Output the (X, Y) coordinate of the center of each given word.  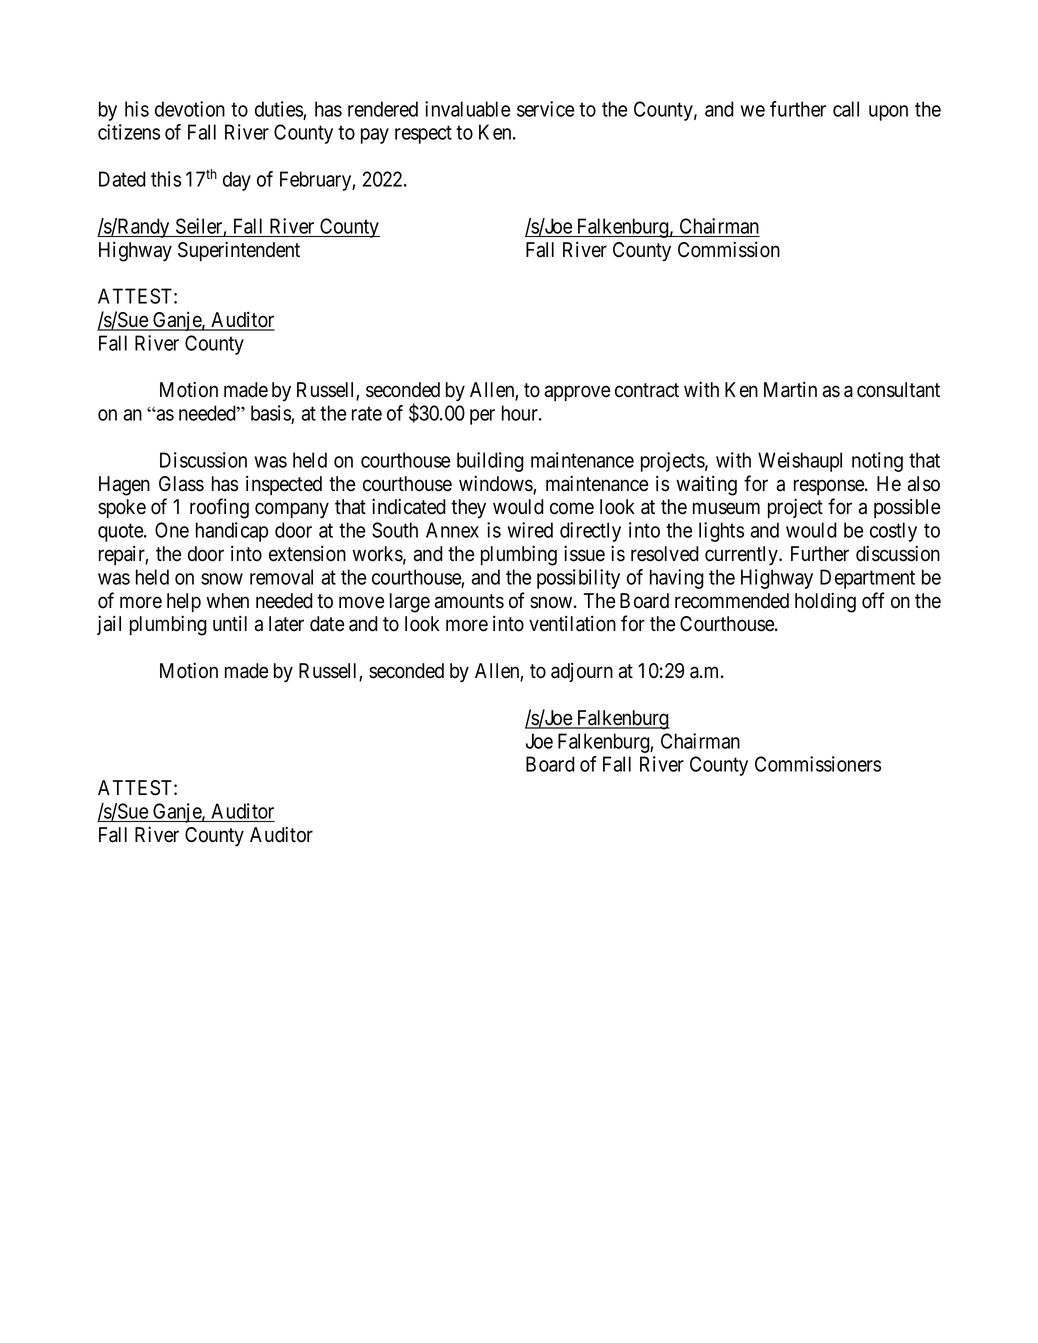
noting (877, 462)
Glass (181, 484)
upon (888, 113)
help (184, 603)
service (545, 109)
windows (496, 484)
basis (271, 414)
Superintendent (239, 251)
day (237, 181)
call (846, 109)
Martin (790, 389)
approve (577, 394)
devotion (190, 109)
